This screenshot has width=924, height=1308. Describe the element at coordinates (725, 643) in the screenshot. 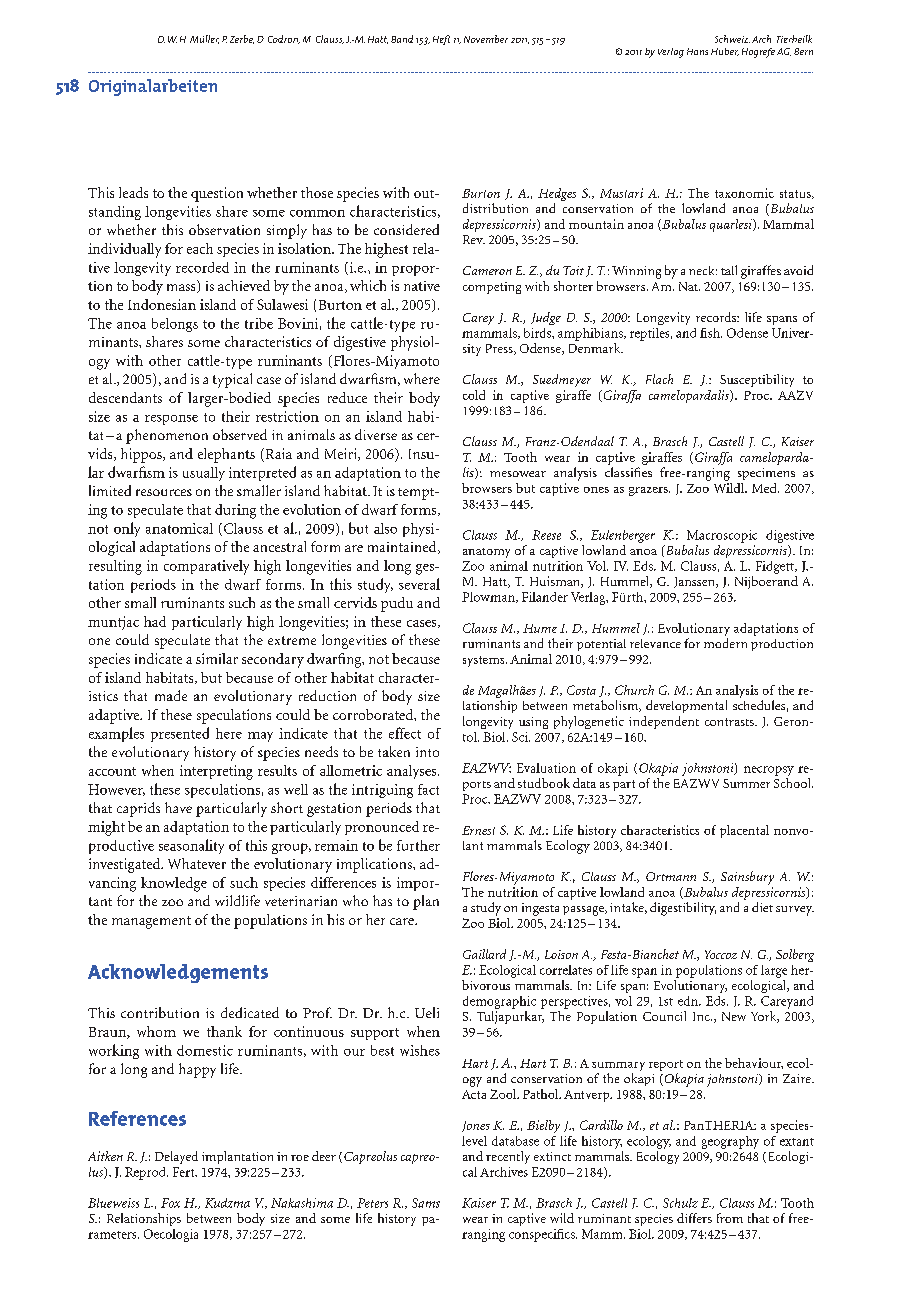

I see `modern` at that location.
